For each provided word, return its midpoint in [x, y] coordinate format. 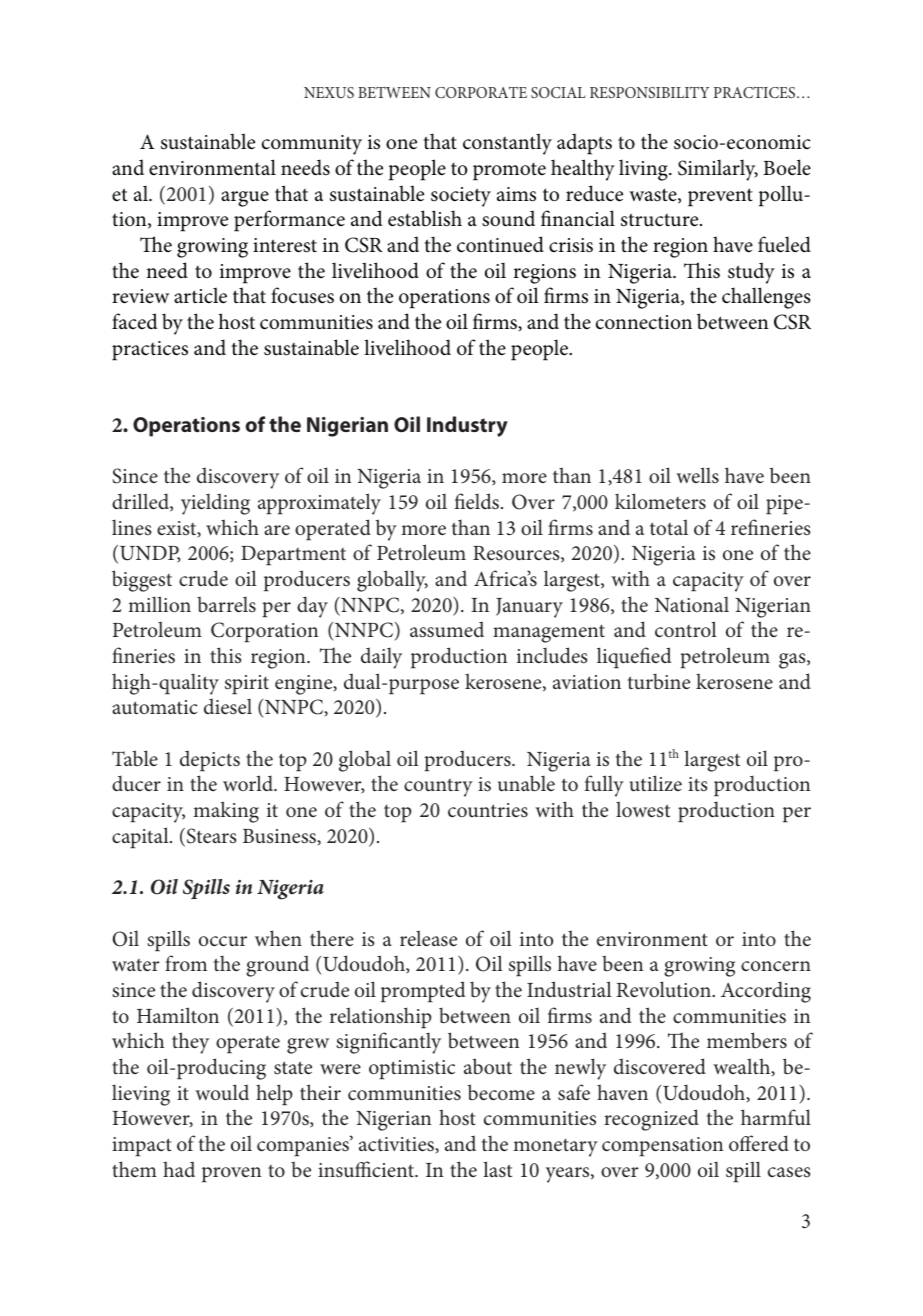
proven [232, 1174]
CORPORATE [481, 92]
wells [697, 475]
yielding [215, 504]
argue [245, 199]
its [698, 784]
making [226, 812]
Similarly [718, 170]
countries [488, 810]
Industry [467, 426]
